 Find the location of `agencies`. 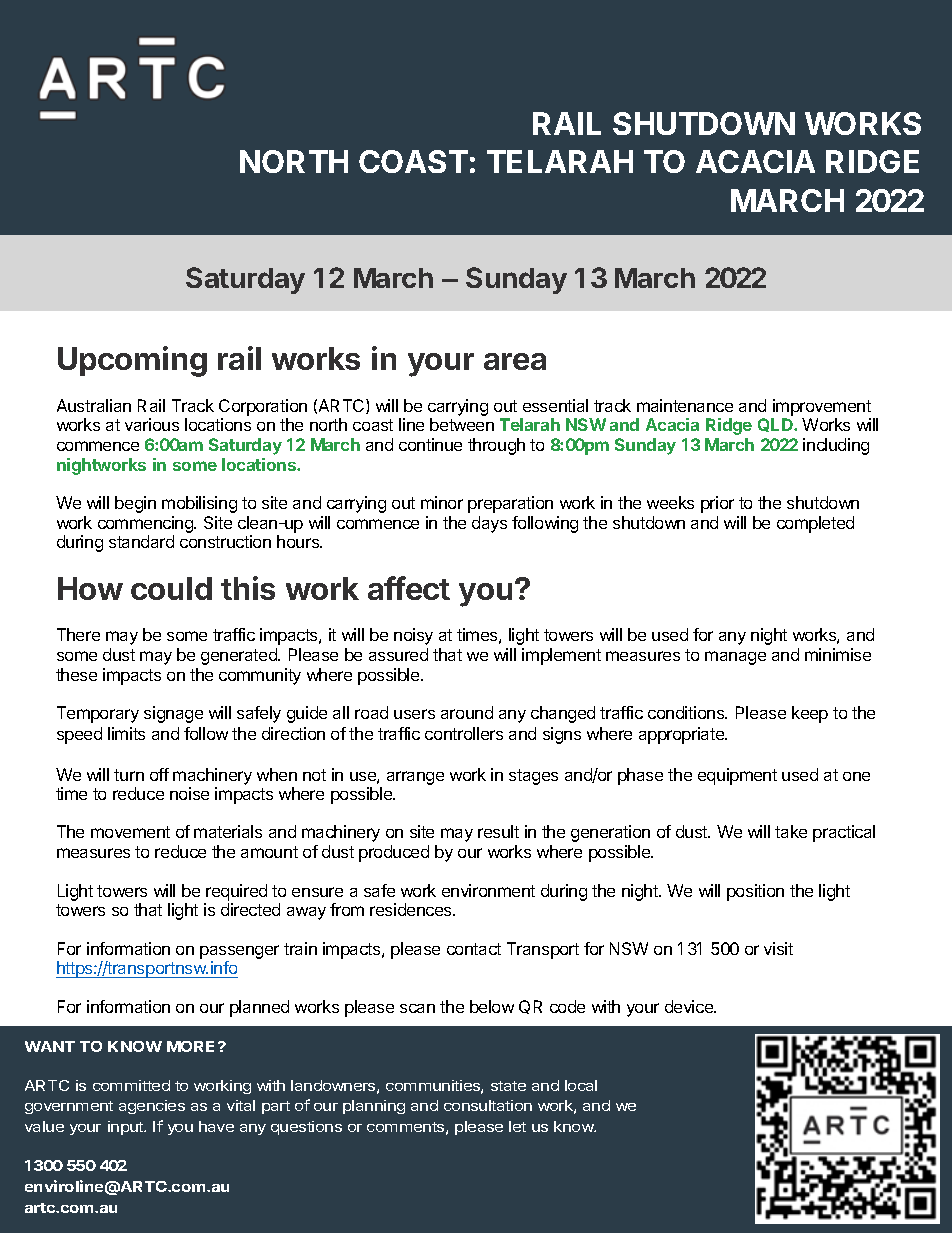

agencies is located at coordinates (152, 1107).
